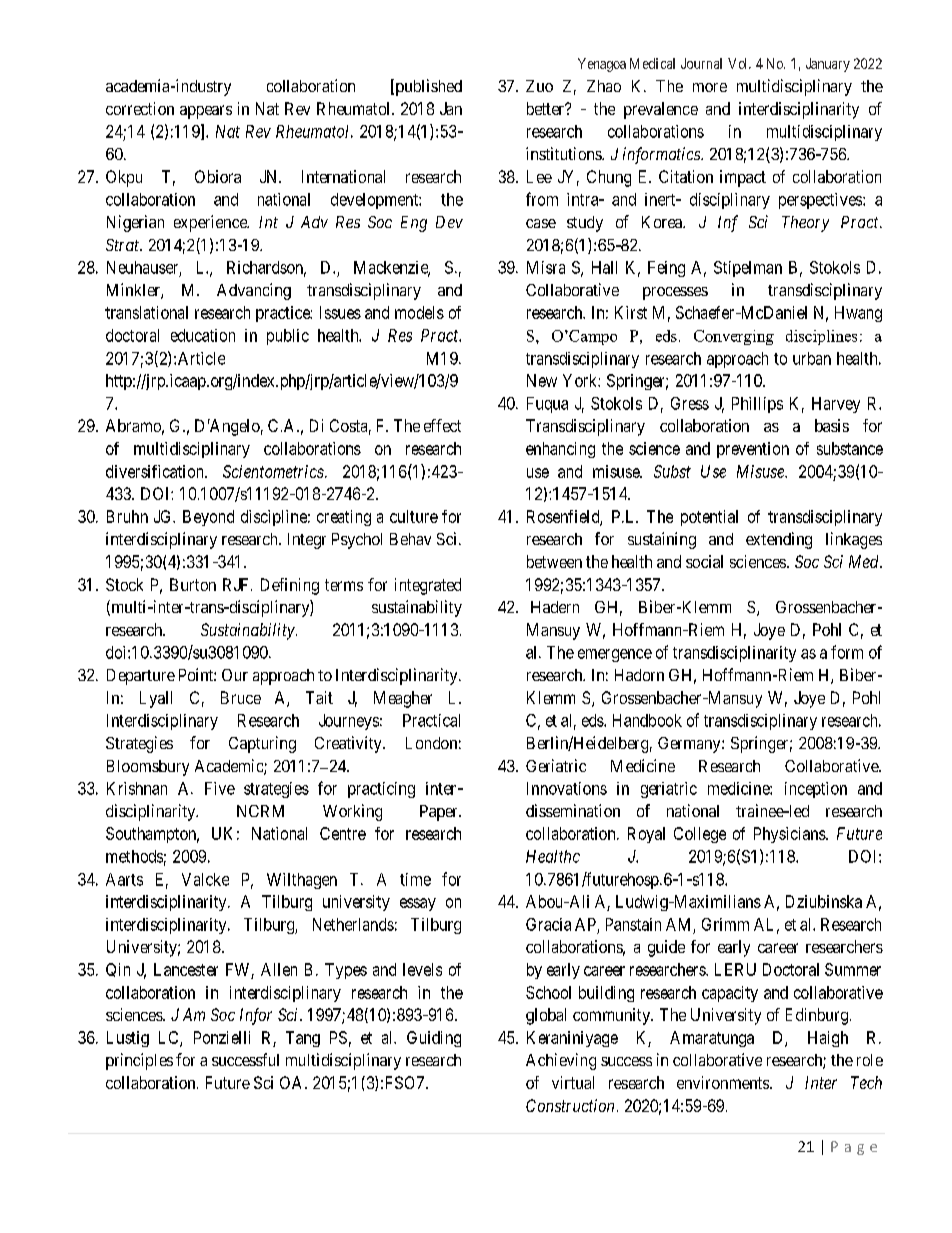 The width and height of the screenshot is (952, 1233). I want to click on effect, so click(442, 425).
